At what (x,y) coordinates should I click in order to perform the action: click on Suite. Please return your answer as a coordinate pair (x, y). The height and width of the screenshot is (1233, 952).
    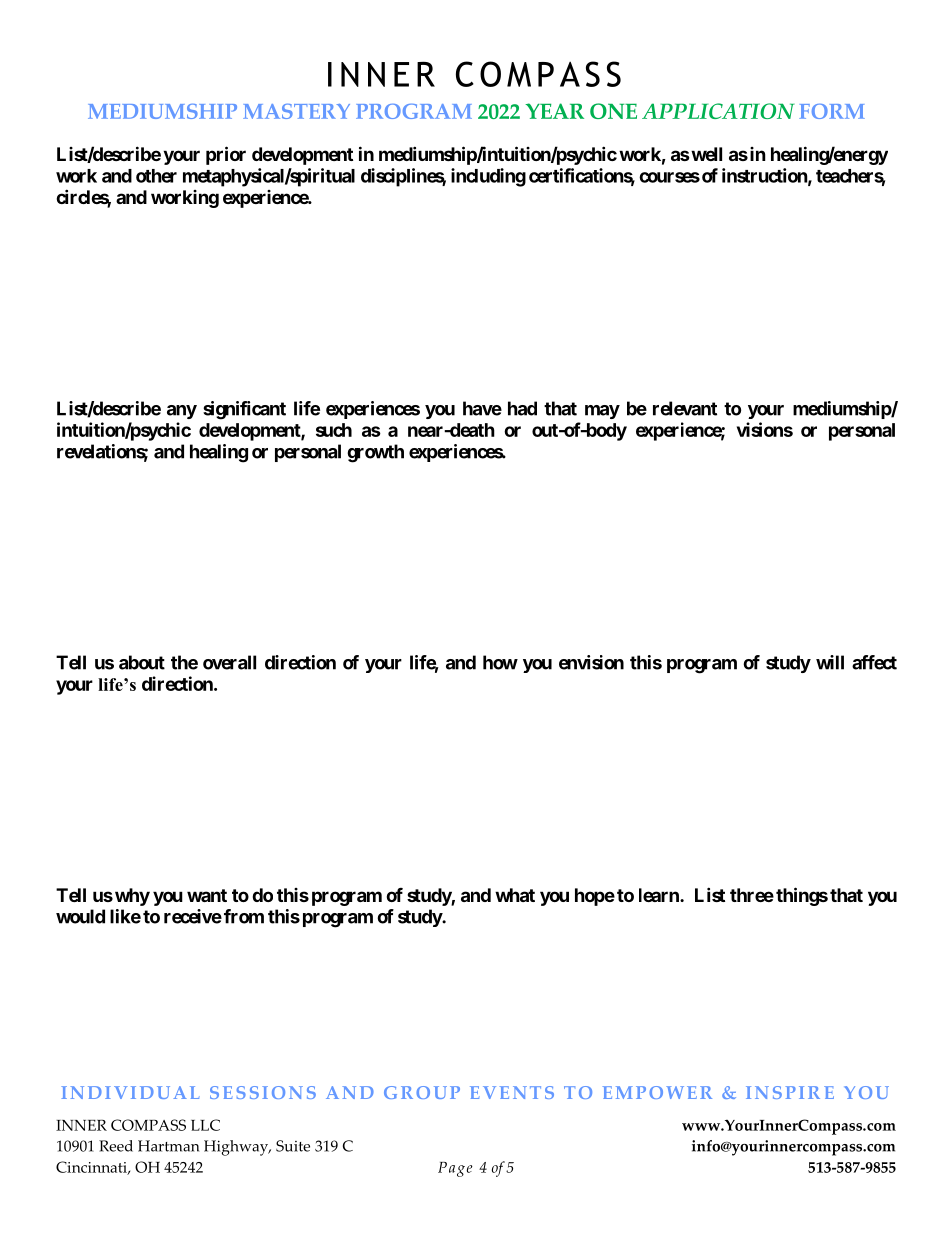
    Looking at the image, I should click on (293, 1146).
